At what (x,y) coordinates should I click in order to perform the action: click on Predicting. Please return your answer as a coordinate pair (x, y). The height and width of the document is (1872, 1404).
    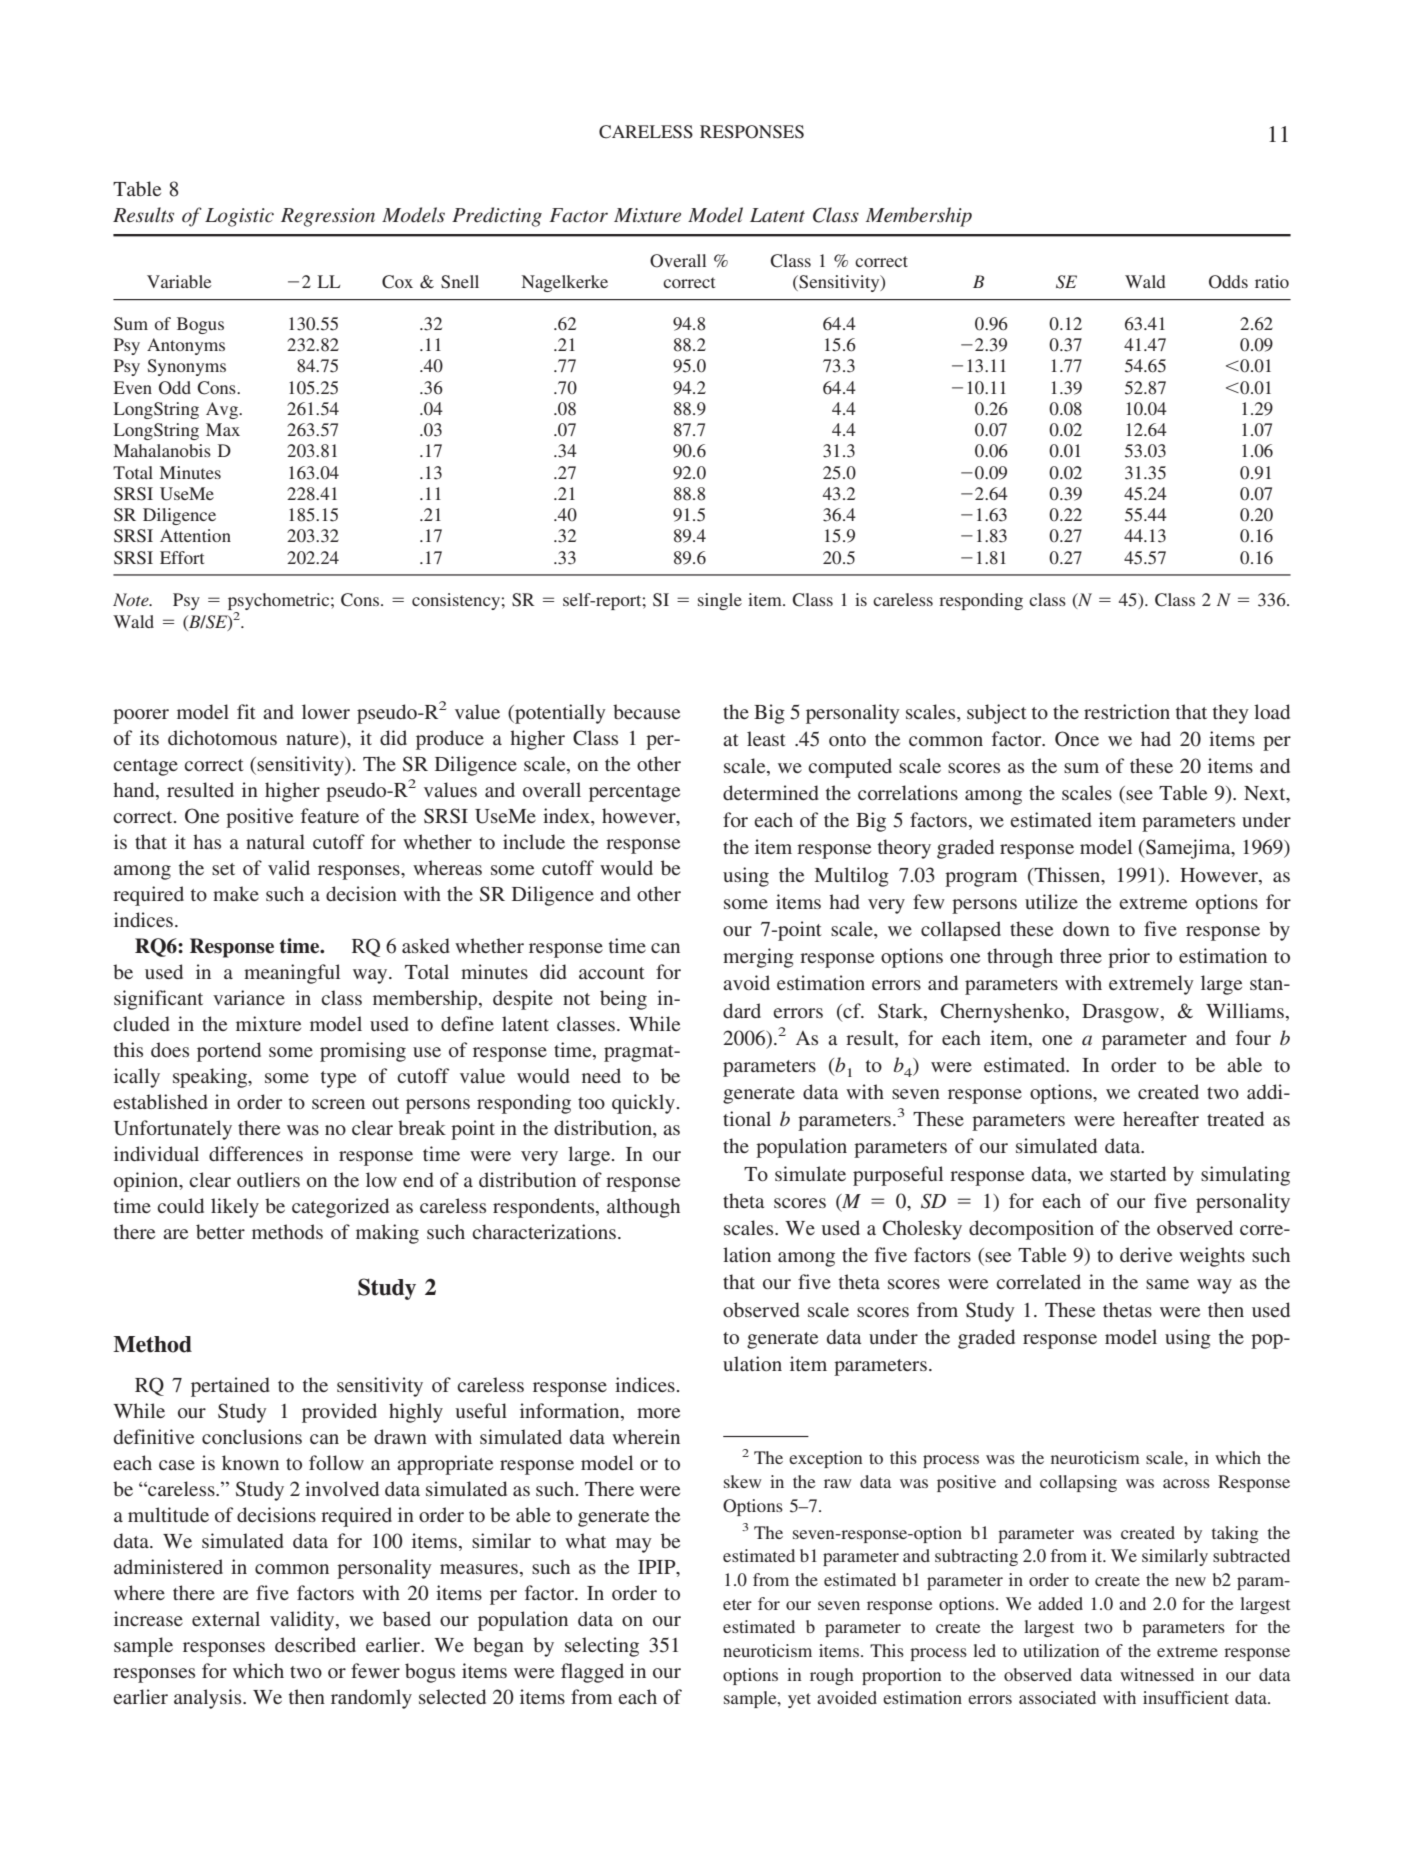
    Looking at the image, I should click on (497, 217).
